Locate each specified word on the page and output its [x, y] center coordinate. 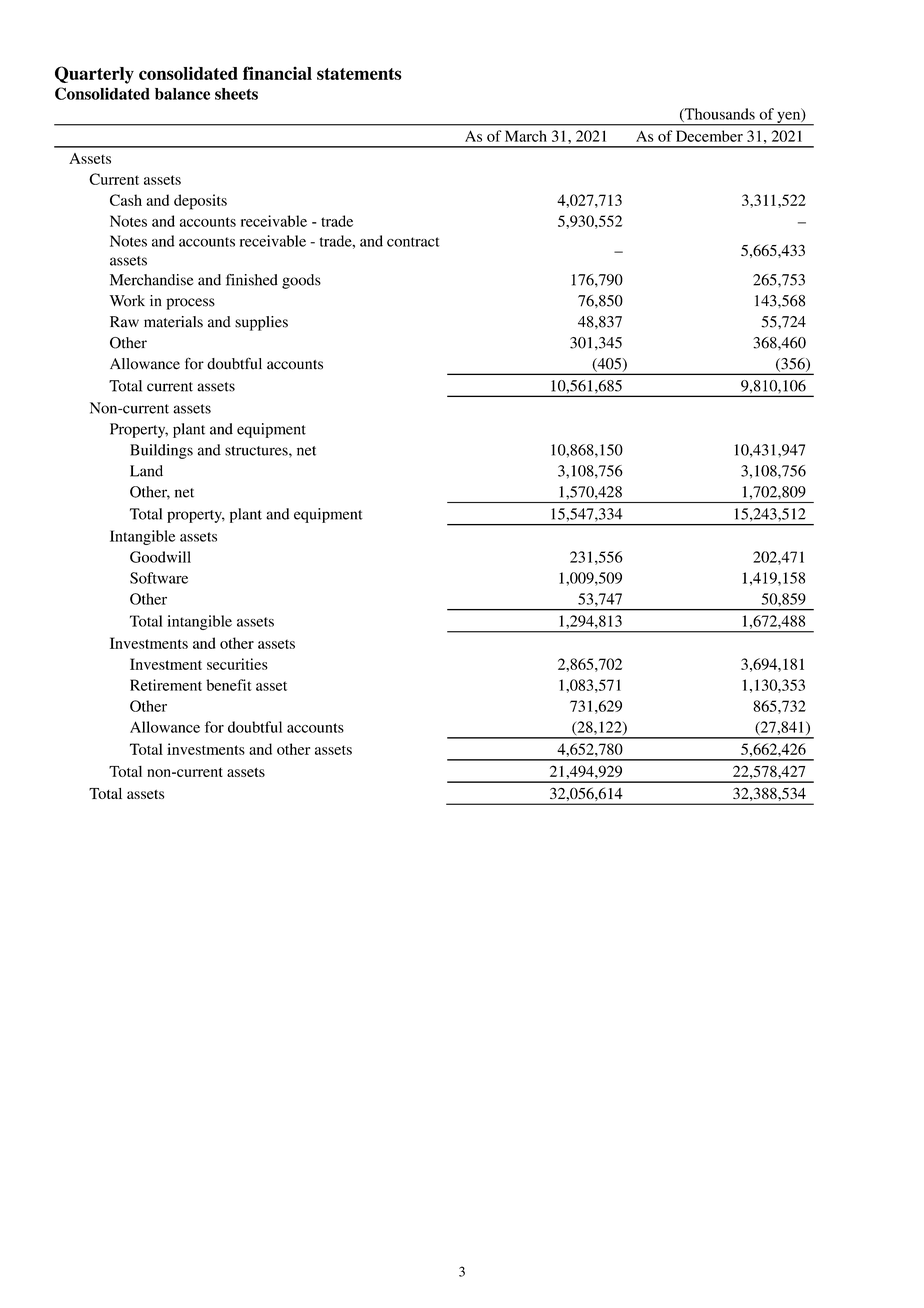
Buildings [161, 451]
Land [146, 471]
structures [257, 451]
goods [301, 281]
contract [413, 242]
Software [159, 578]
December [709, 136]
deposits [200, 202]
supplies [261, 323]
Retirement [166, 685]
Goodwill [160, 557]
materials [173, 322]
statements [359, 74]
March [526, 136]
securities [237, 664]
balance [182, 94]
